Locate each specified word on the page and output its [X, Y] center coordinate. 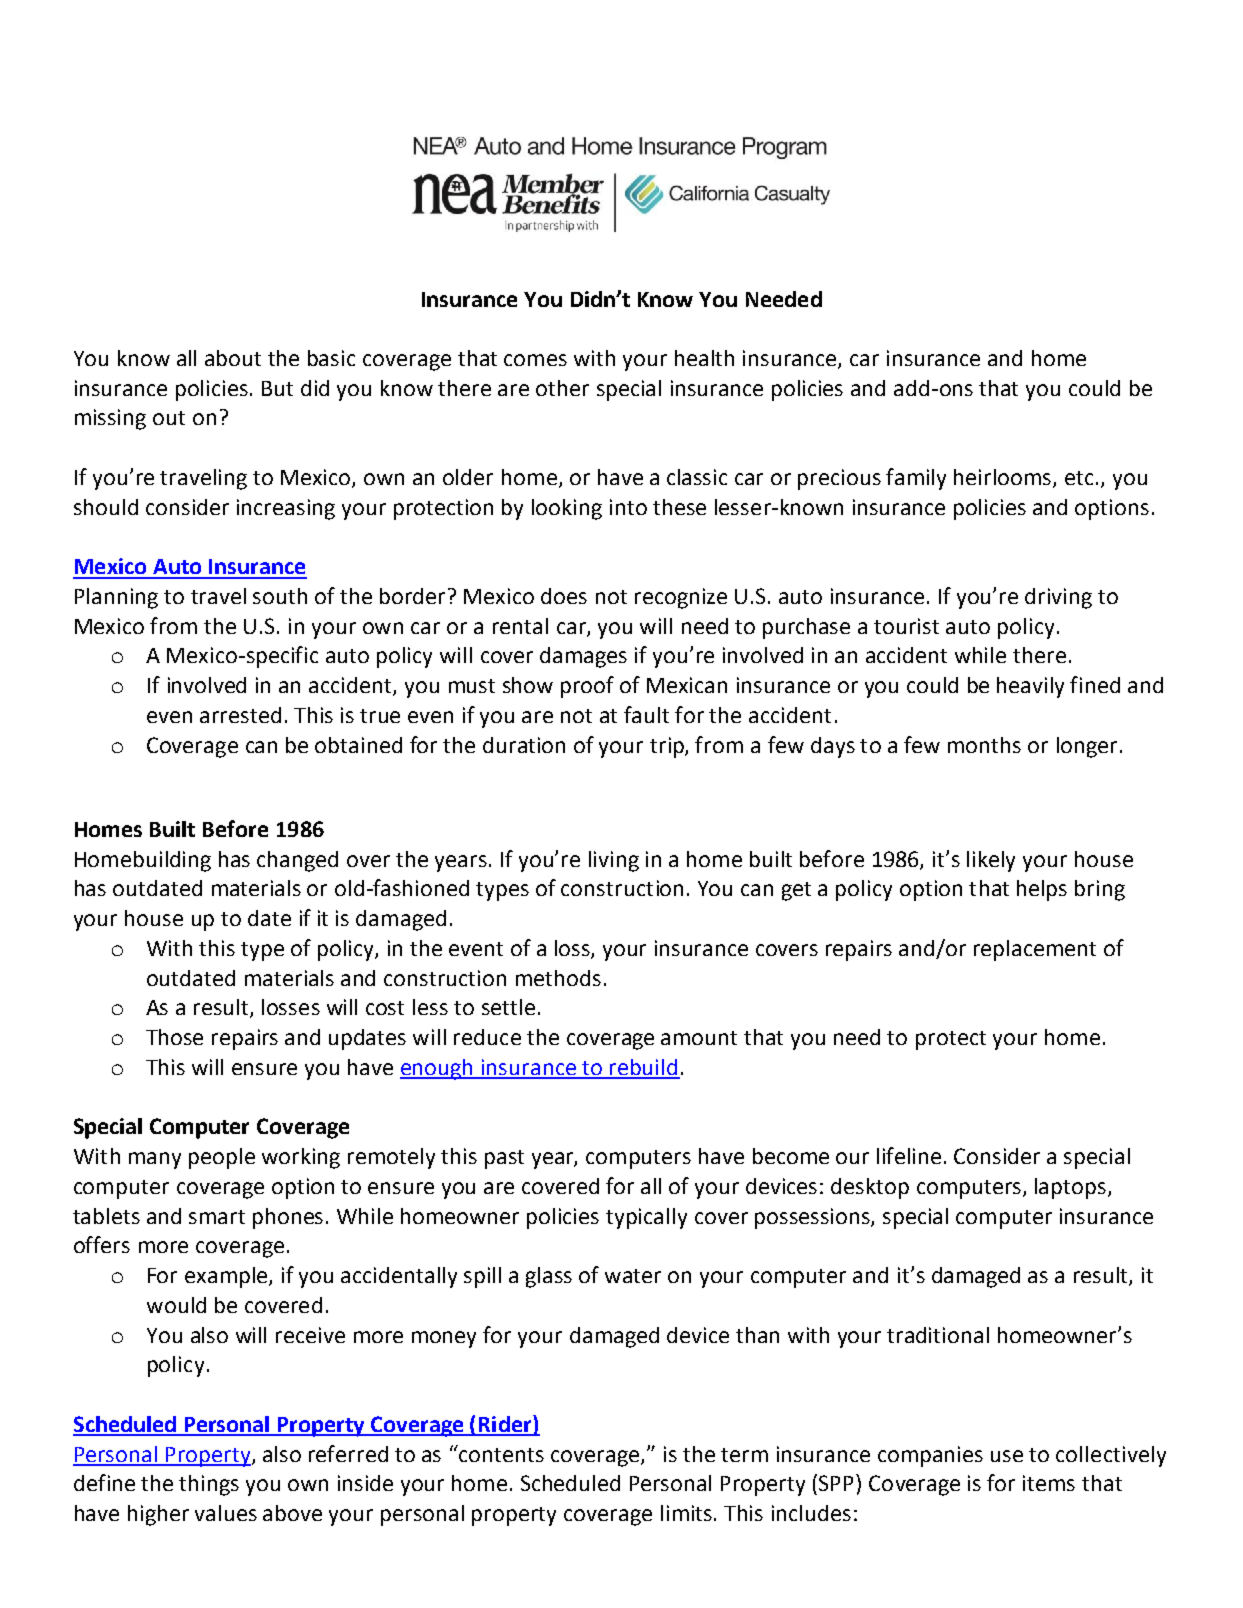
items [1049, 1483]
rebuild [644, 1068]
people [222, 1158]
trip [668, 747]
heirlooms [1004, 478]
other [562, 388]
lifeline [909, 1155]
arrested [240, 715]
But [277, 388]
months [984, 745]
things [209, 1485]
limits [688, 1513]
